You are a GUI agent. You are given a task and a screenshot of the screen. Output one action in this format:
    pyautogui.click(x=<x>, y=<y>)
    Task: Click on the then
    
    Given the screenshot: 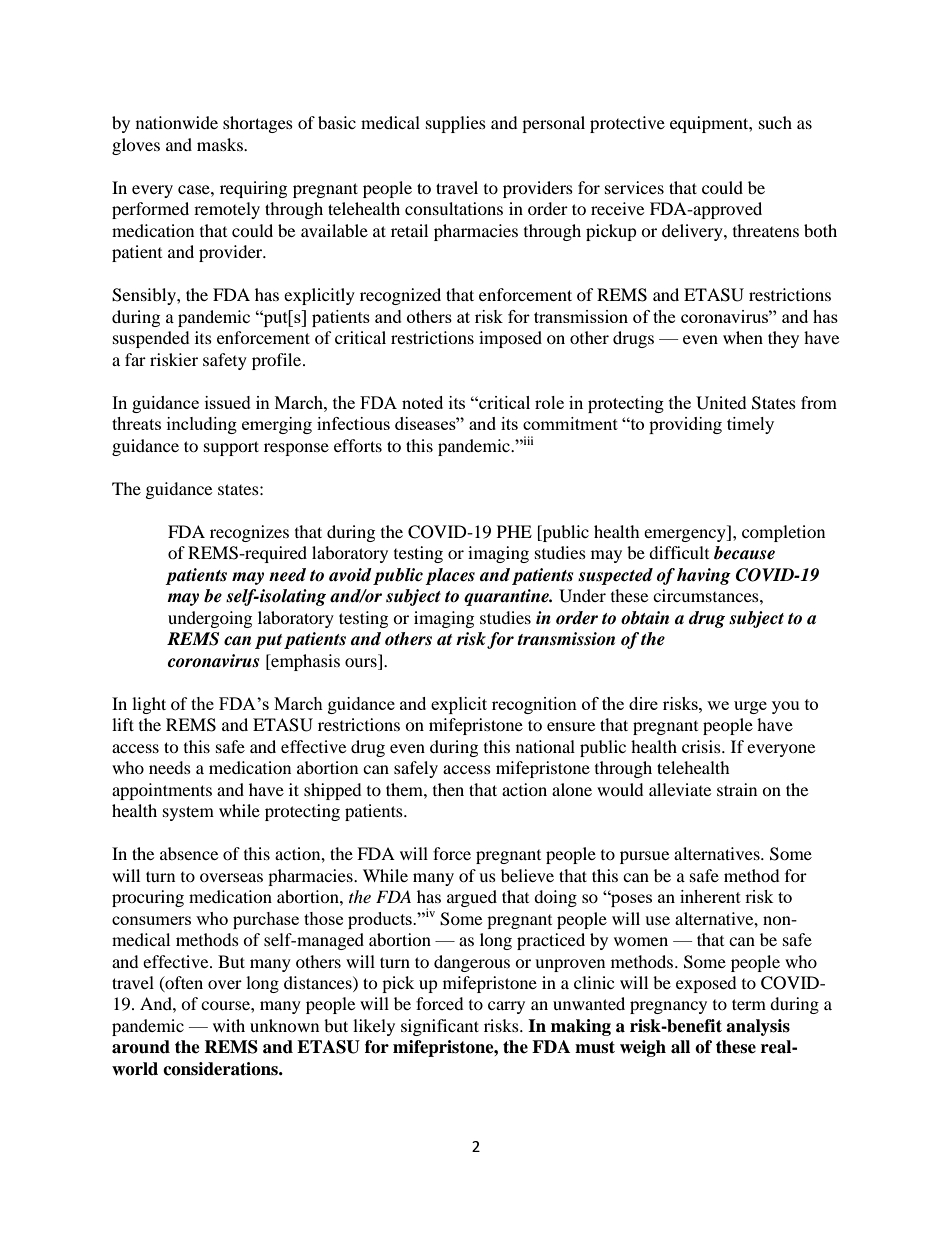 What is the action you would take?
    pyautogui.click(x=448, y=789)
